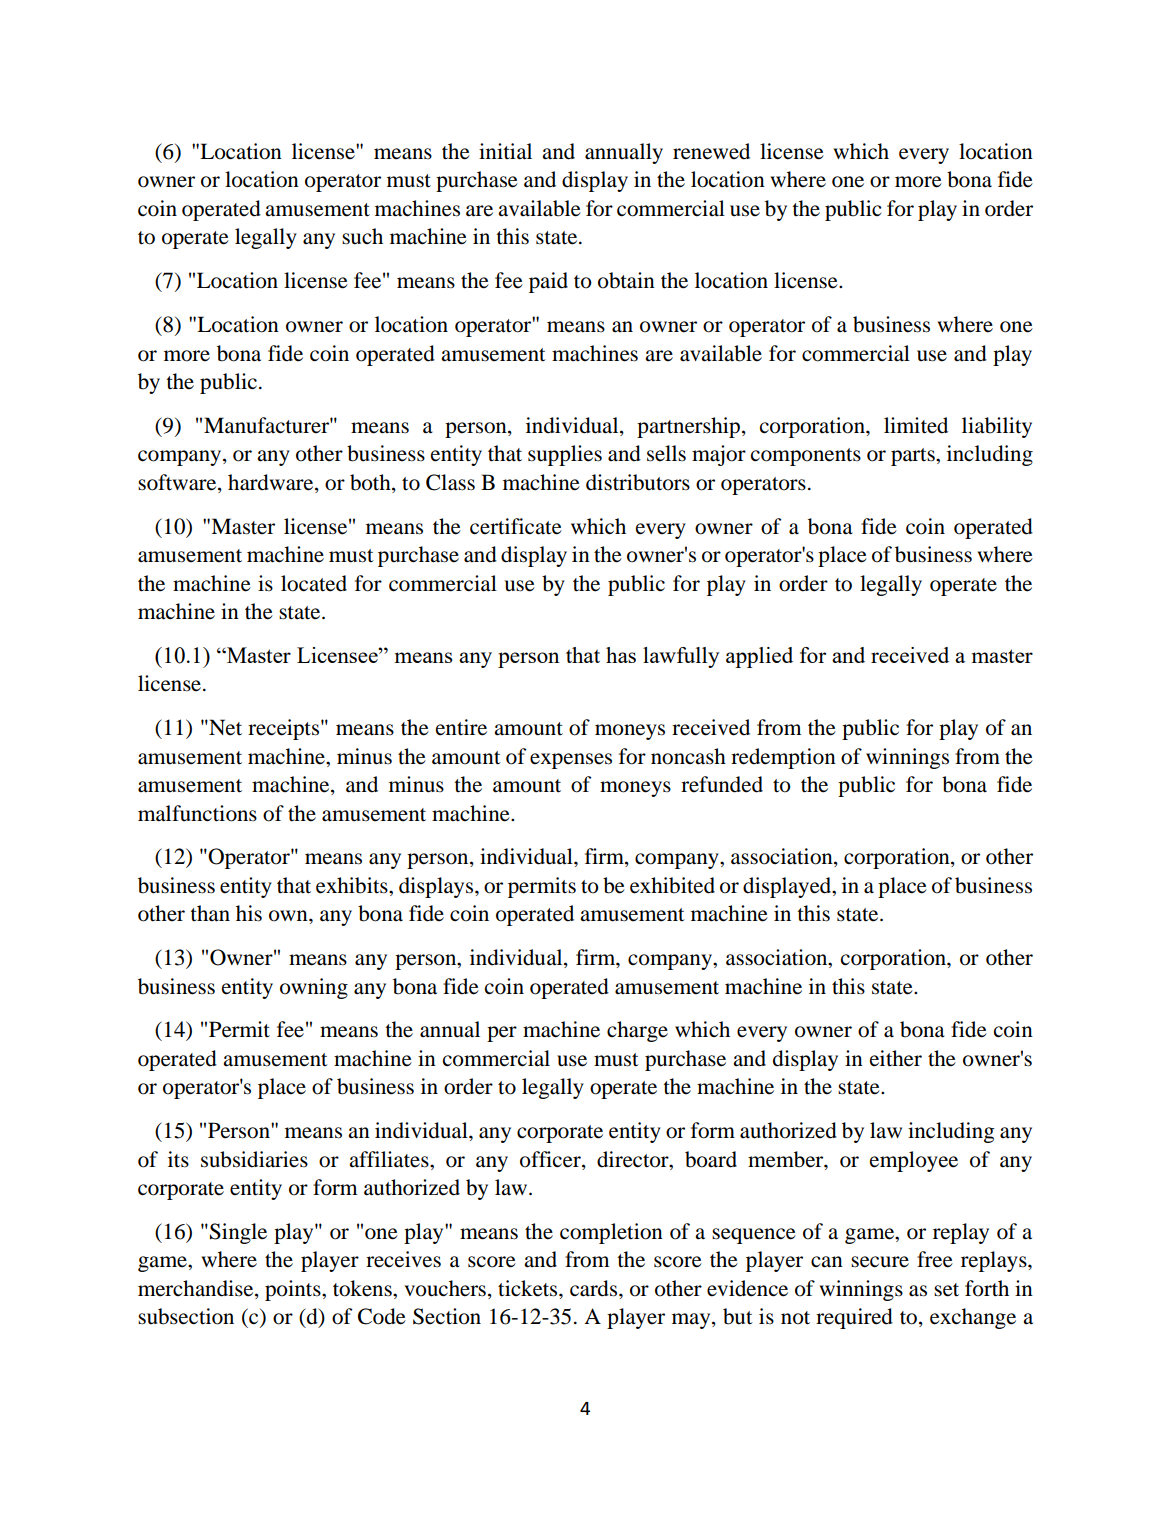  Describe the element at coordinates (595, 1288) in the document. I see `cards` at that location.
